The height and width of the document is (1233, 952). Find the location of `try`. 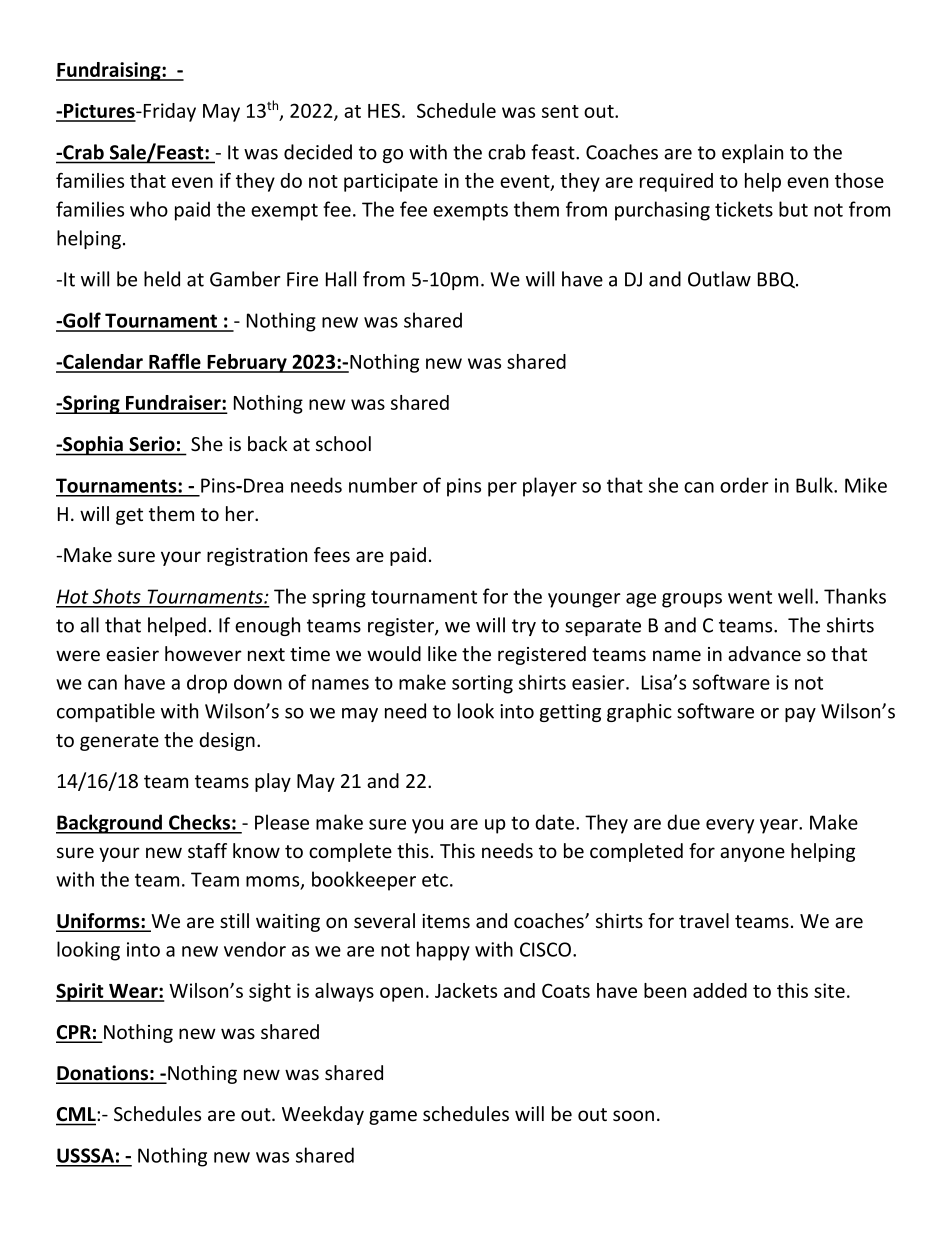

try is located at coordinates (524, 627).
